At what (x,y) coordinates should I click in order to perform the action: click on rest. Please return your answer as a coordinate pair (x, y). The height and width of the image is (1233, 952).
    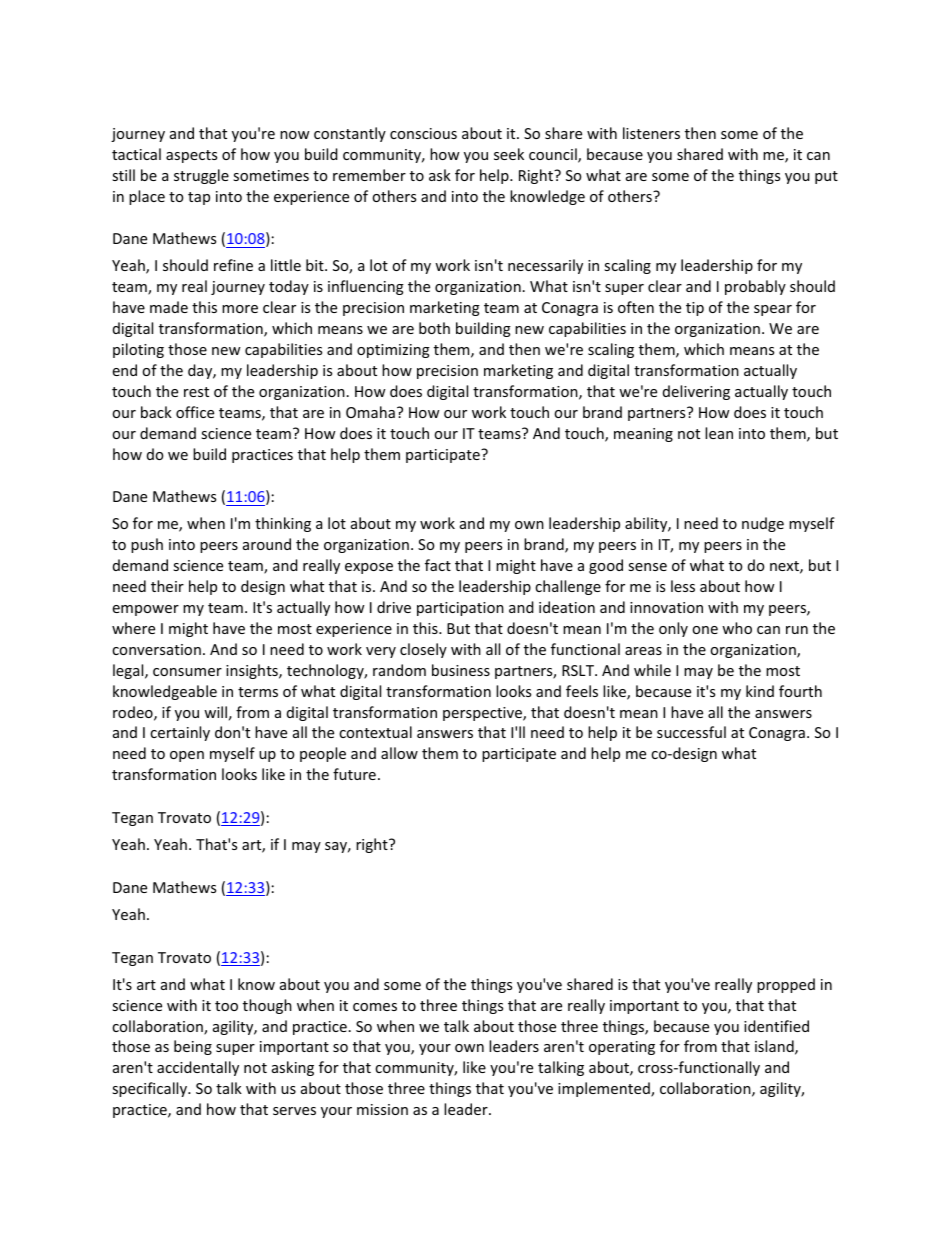
    Looking at the image, I should click on (196, 392).
